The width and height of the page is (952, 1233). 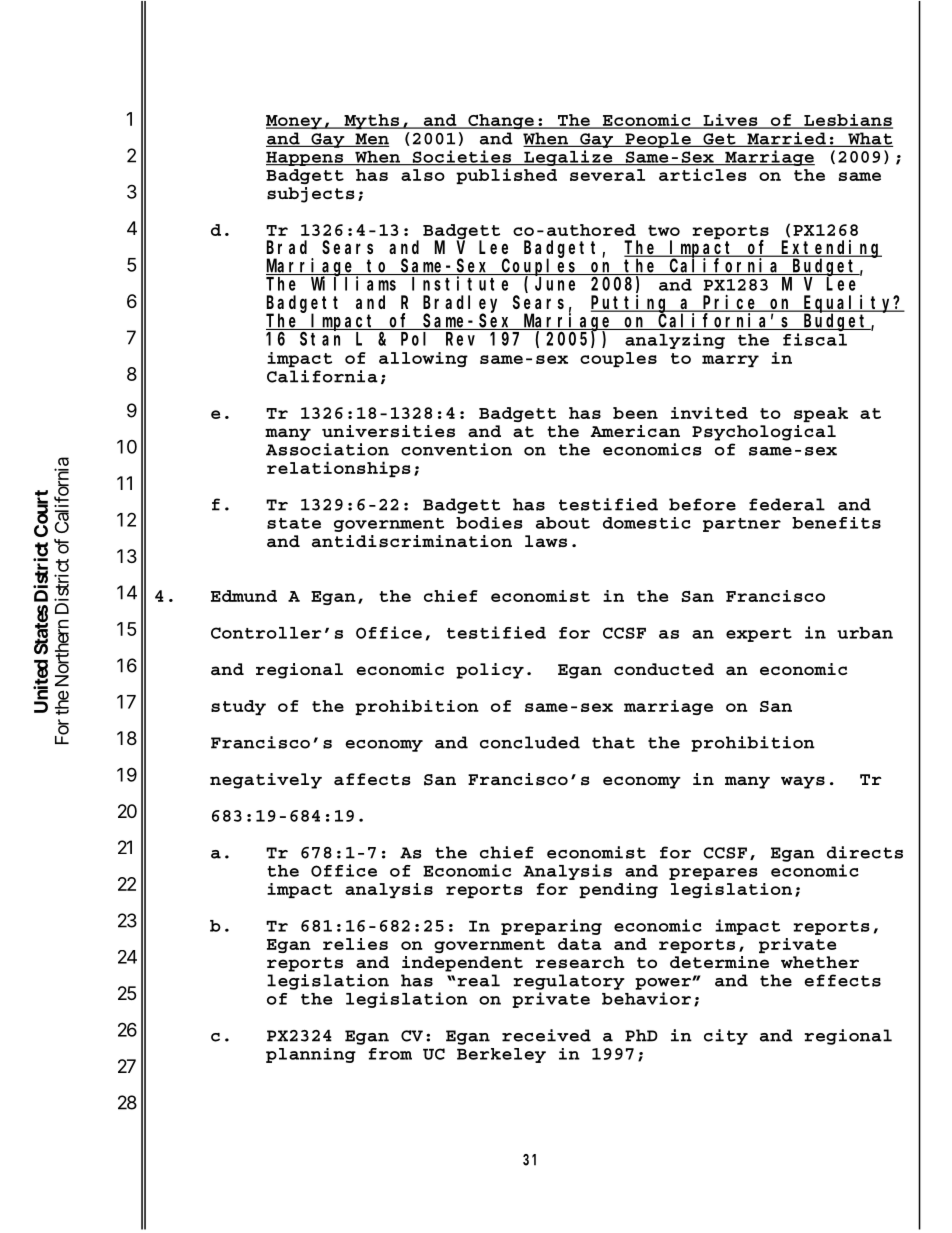 I want to click on Edmund, so click(x=244, y=596).
